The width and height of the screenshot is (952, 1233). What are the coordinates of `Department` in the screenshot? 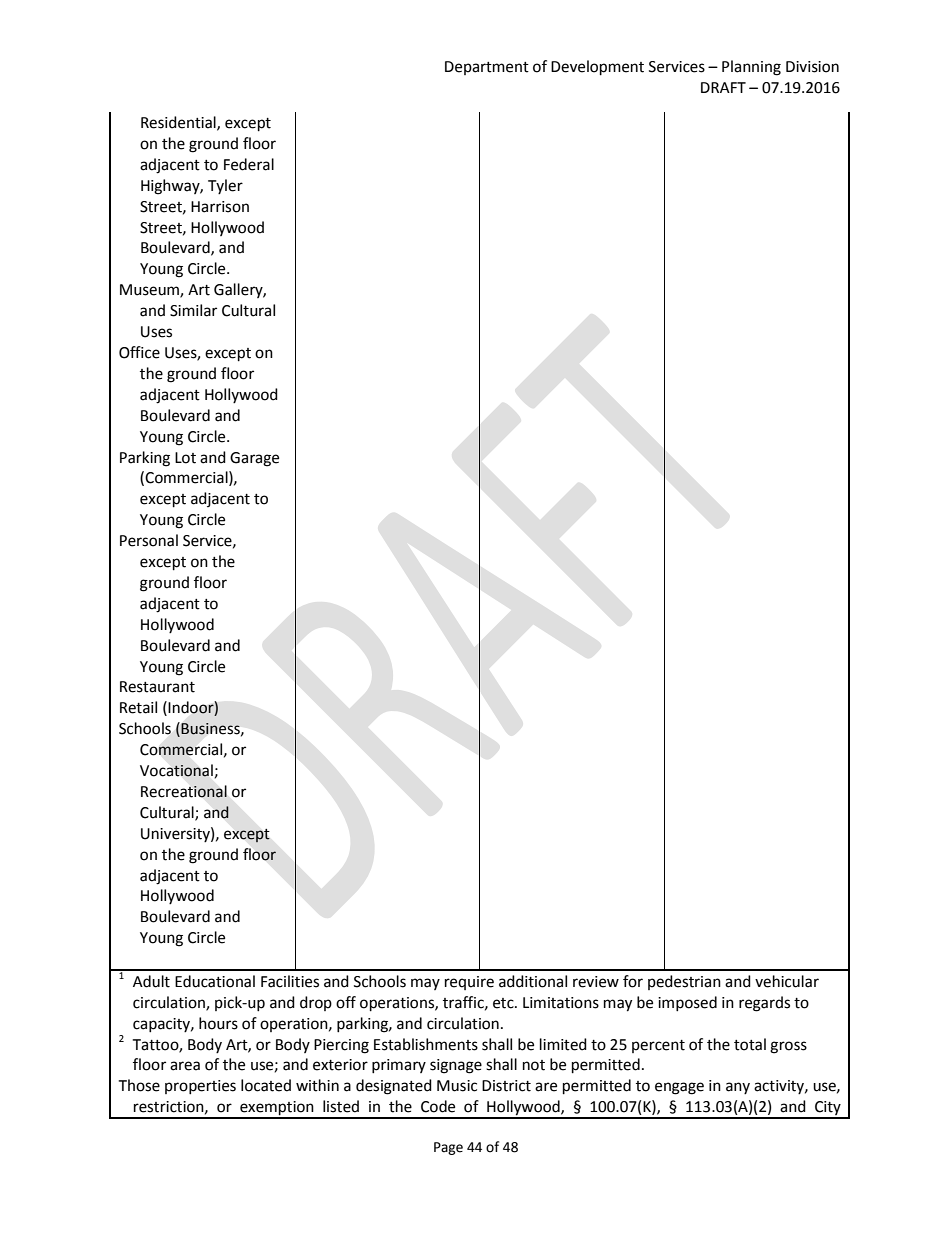 It's located at (487, 68).
